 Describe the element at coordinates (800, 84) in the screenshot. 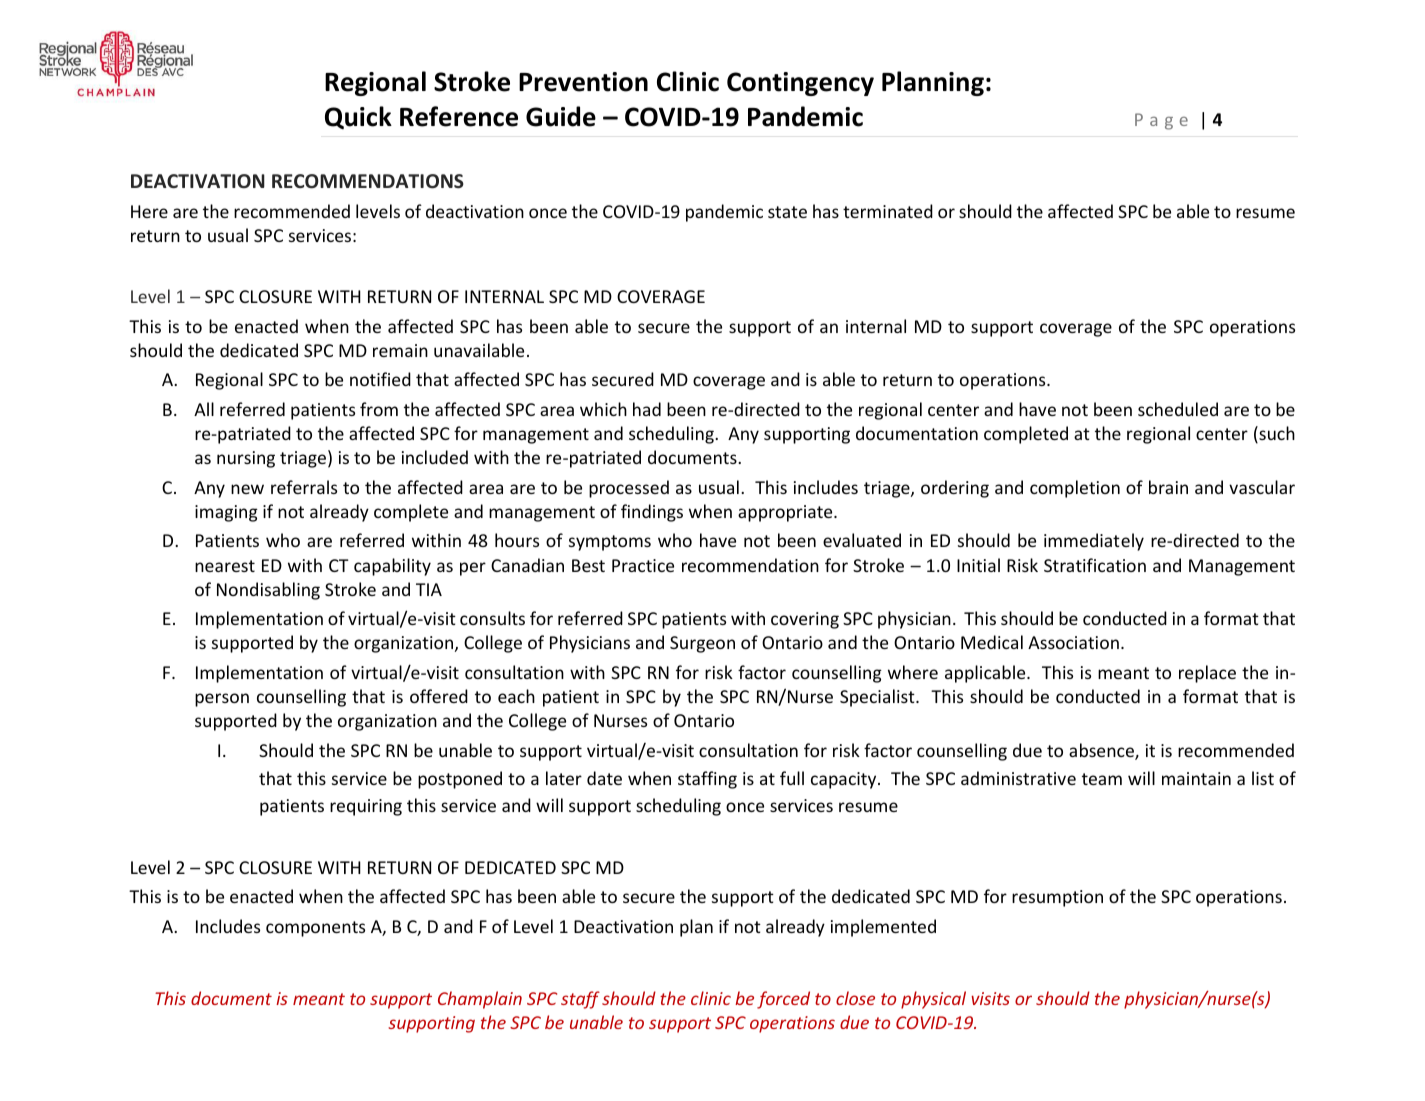

I see `Contingency` at that location.
